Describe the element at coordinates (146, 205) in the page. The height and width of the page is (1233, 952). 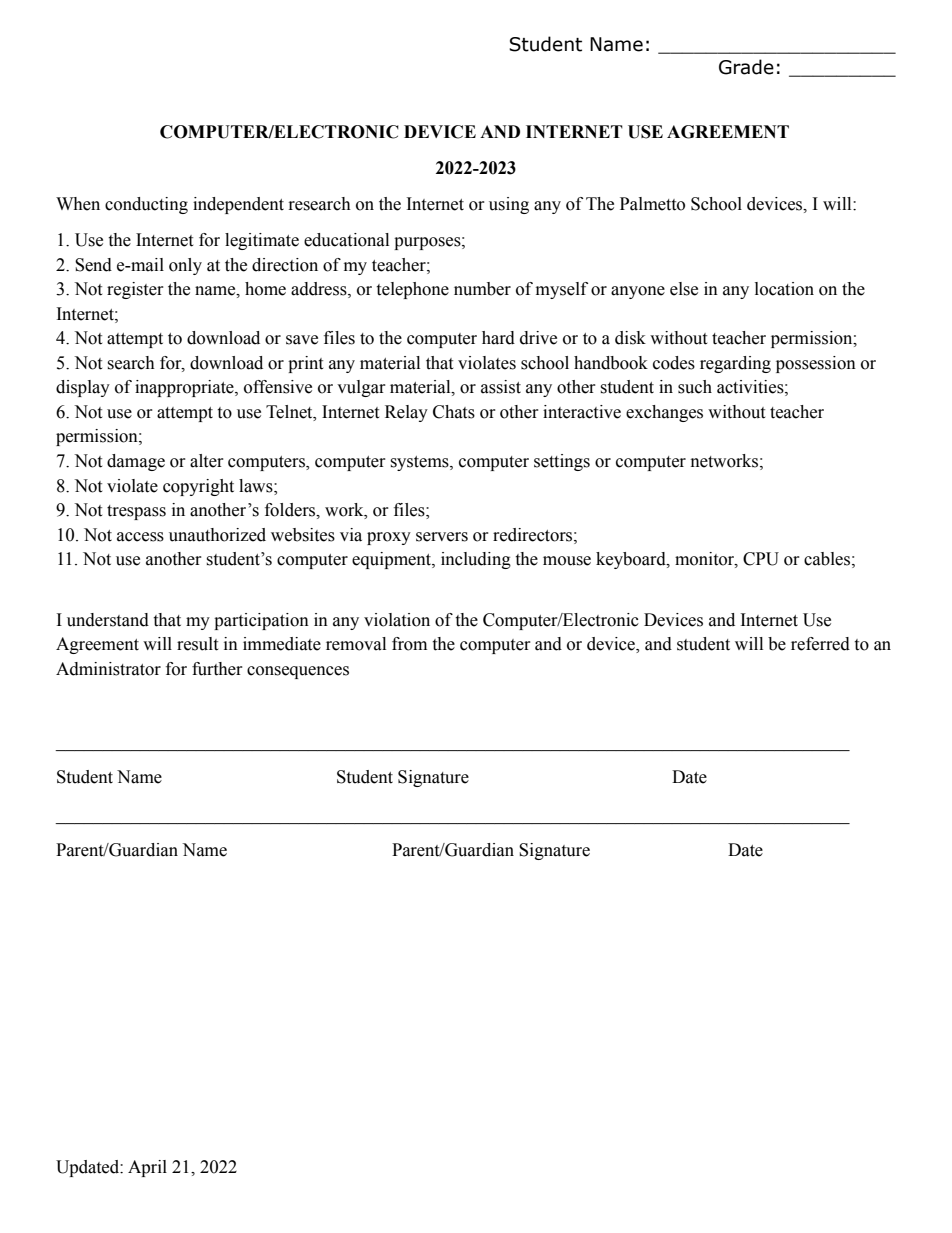
I see `conducting` at that location.
